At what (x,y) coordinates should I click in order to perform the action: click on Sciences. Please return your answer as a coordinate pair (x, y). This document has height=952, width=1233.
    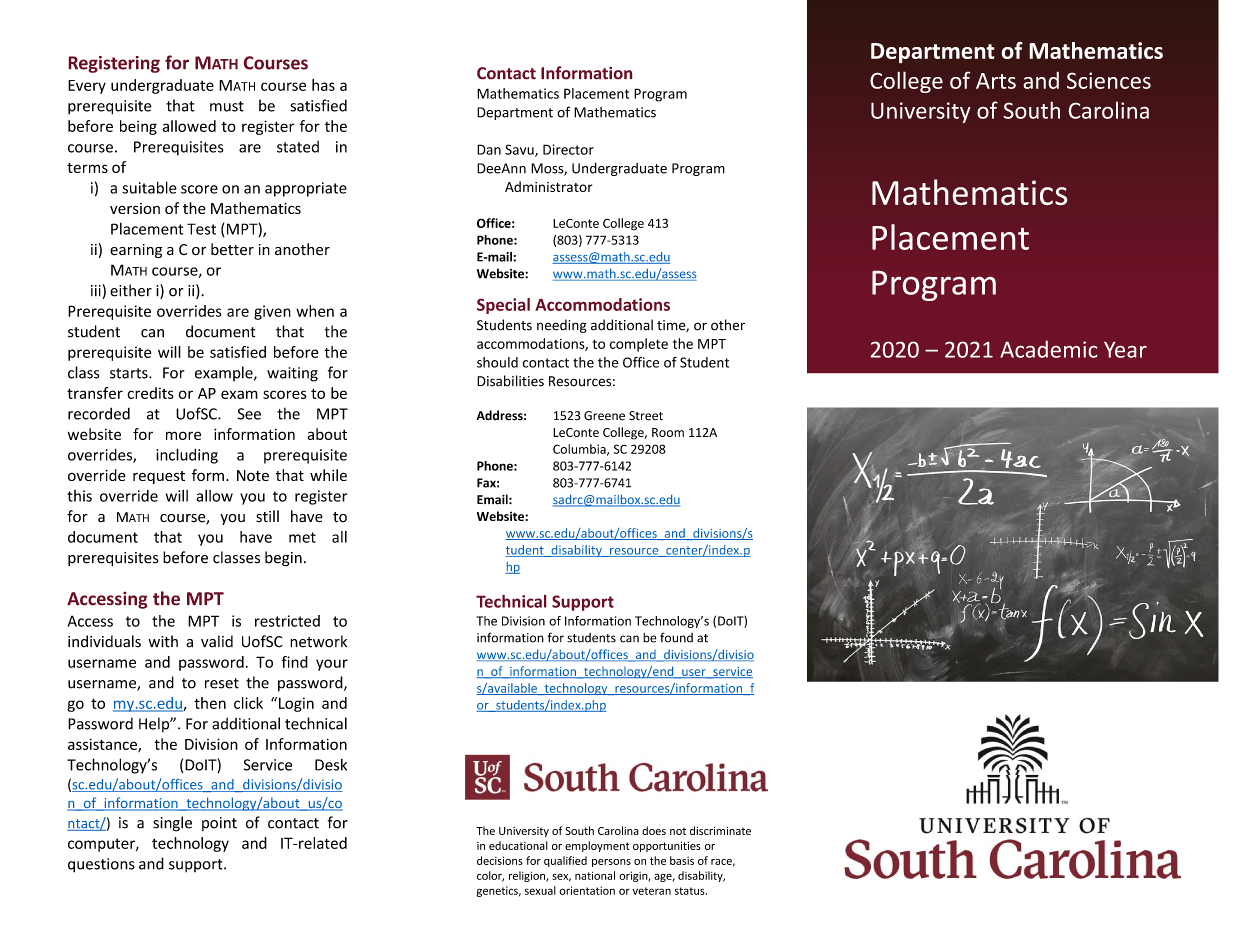
    Looking at the image, I should click on (1109, 80).
